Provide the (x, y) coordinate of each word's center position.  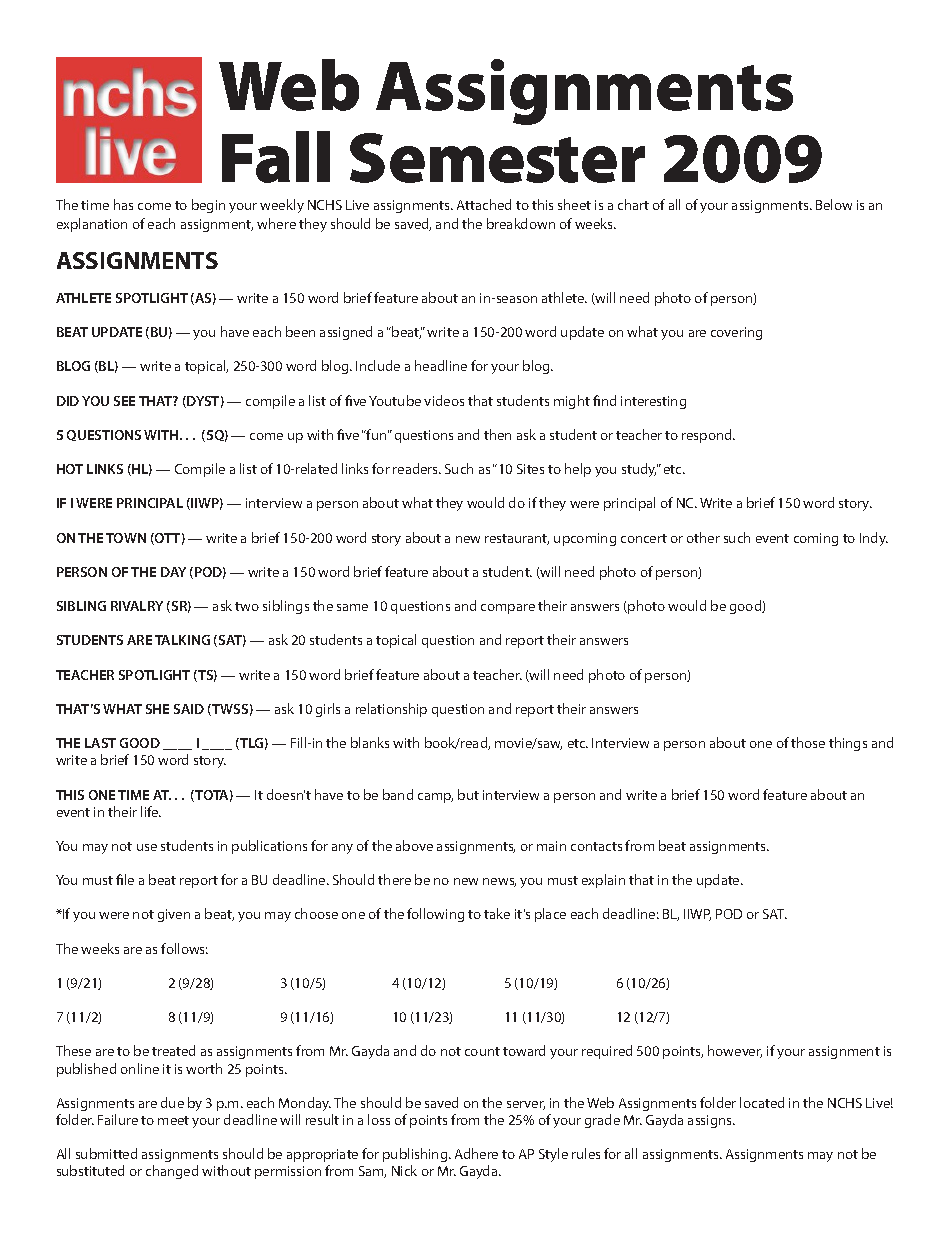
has (123, 204)
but (468, 794)
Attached (484, 204)
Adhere (476, 1153)
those (808, 742)
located (762, 1102)
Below (834, 204)
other (703, 537)
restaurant (517, 539)
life (151, 811)
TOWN (126, 538)
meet (173, 1120)
